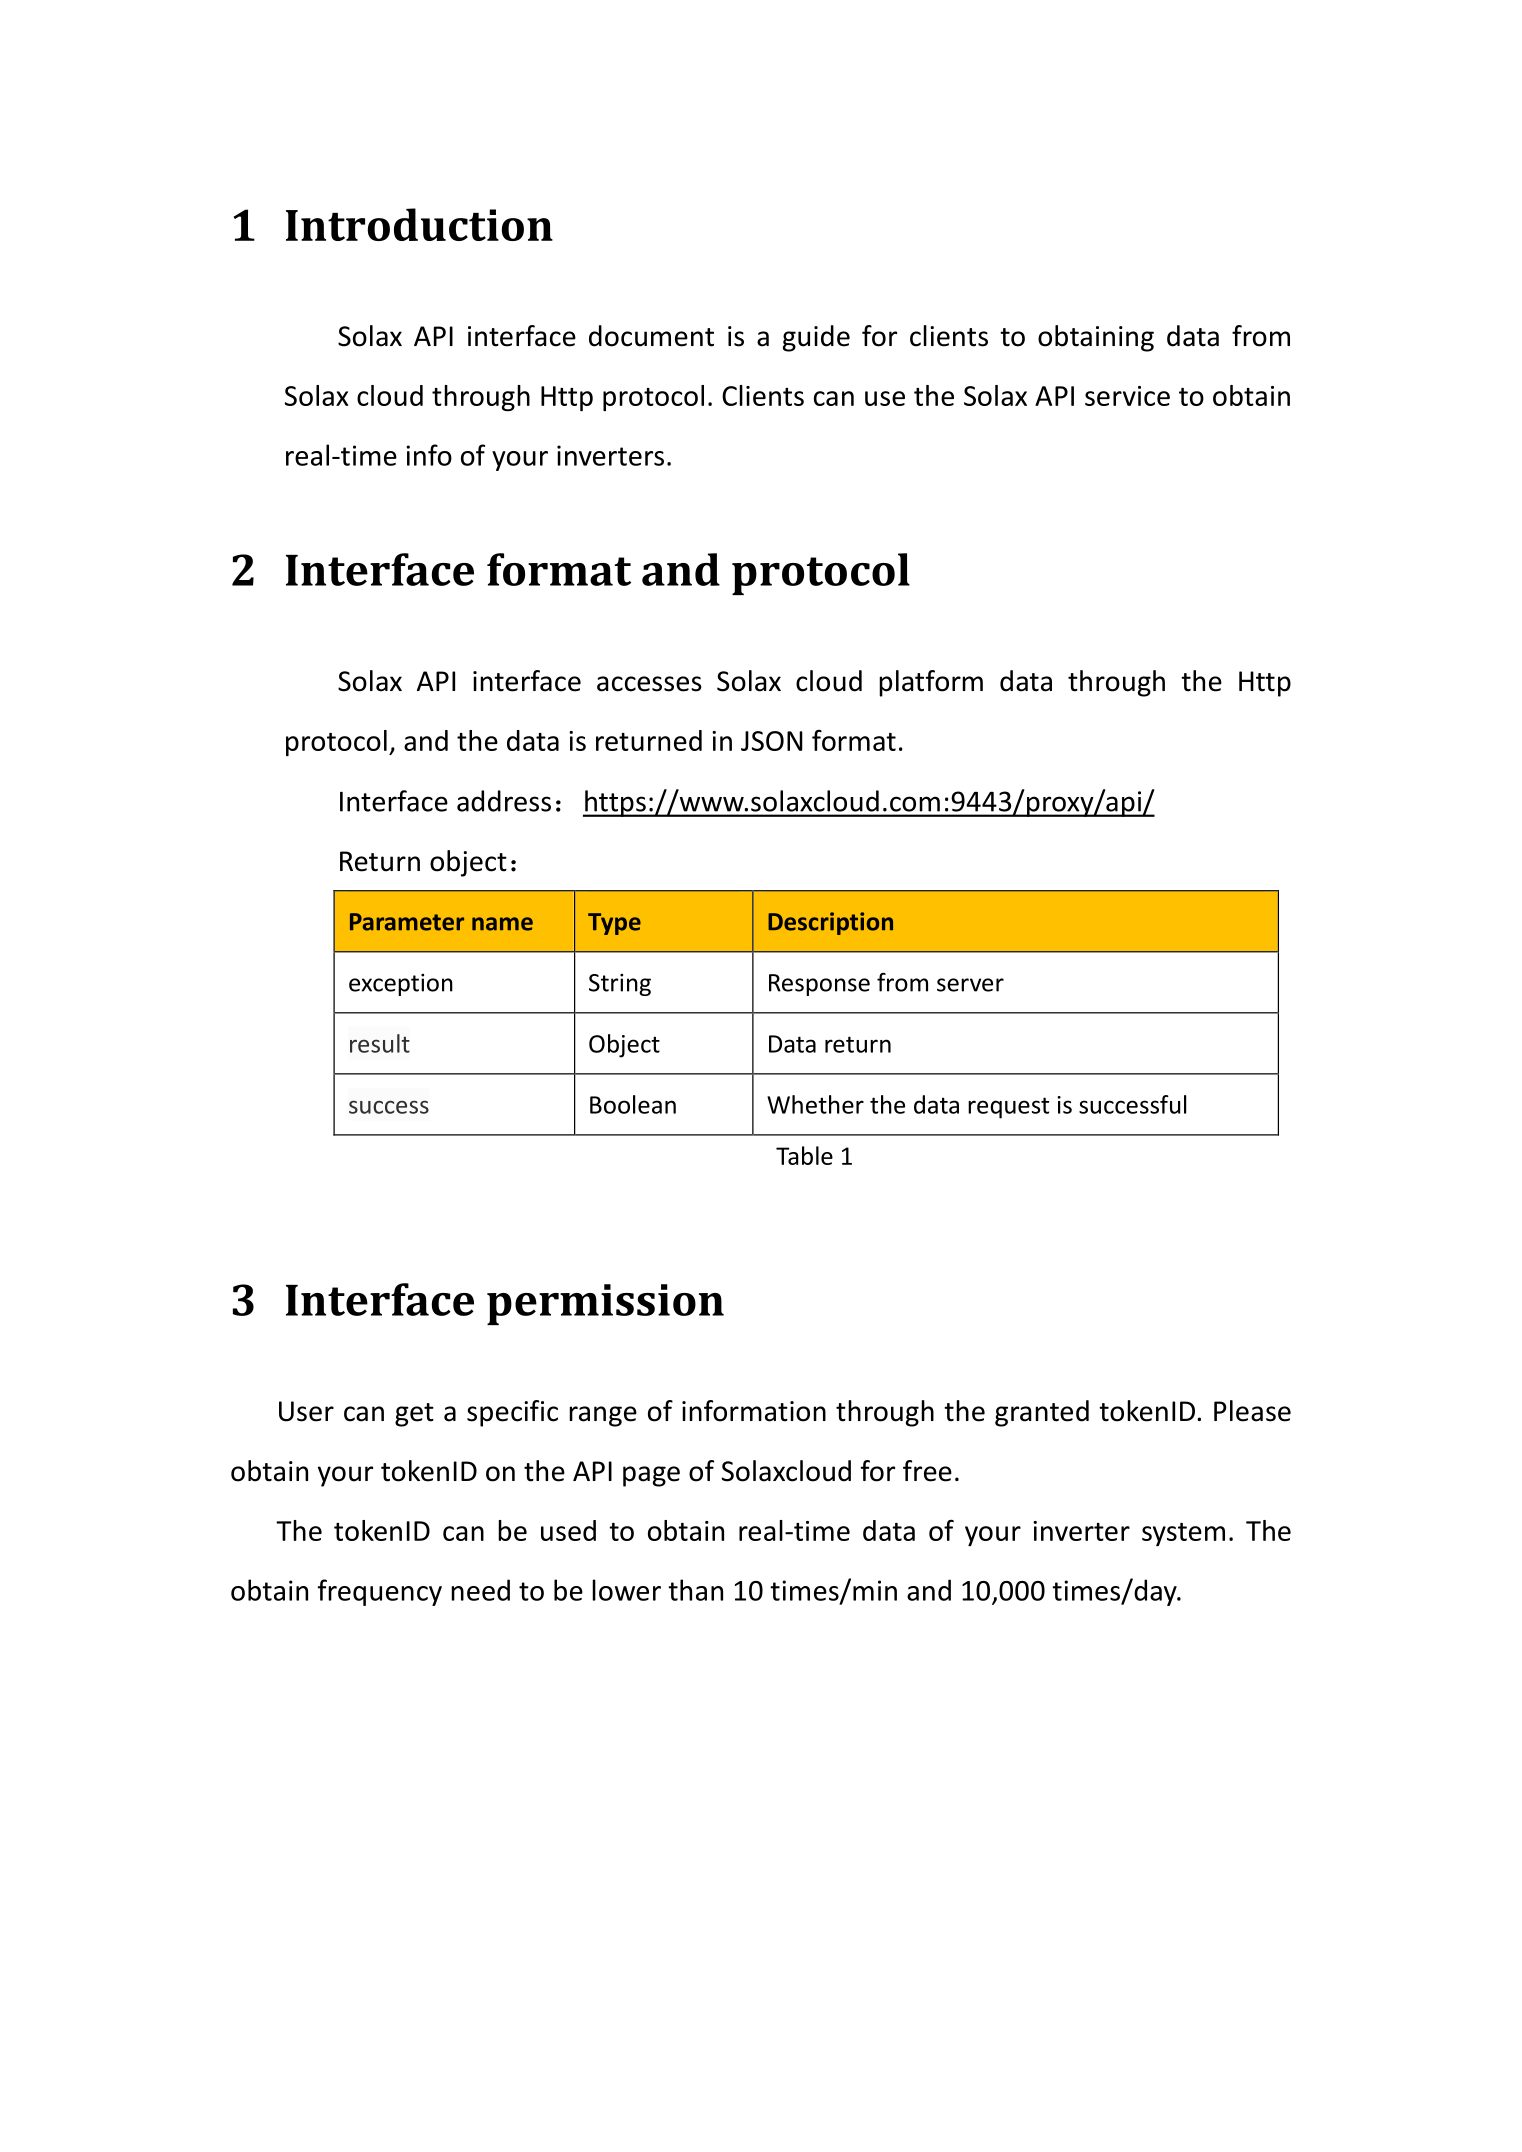 The height and width of the screenshot is (2152, 1522). I want to click on guide, so click(816, 338).
